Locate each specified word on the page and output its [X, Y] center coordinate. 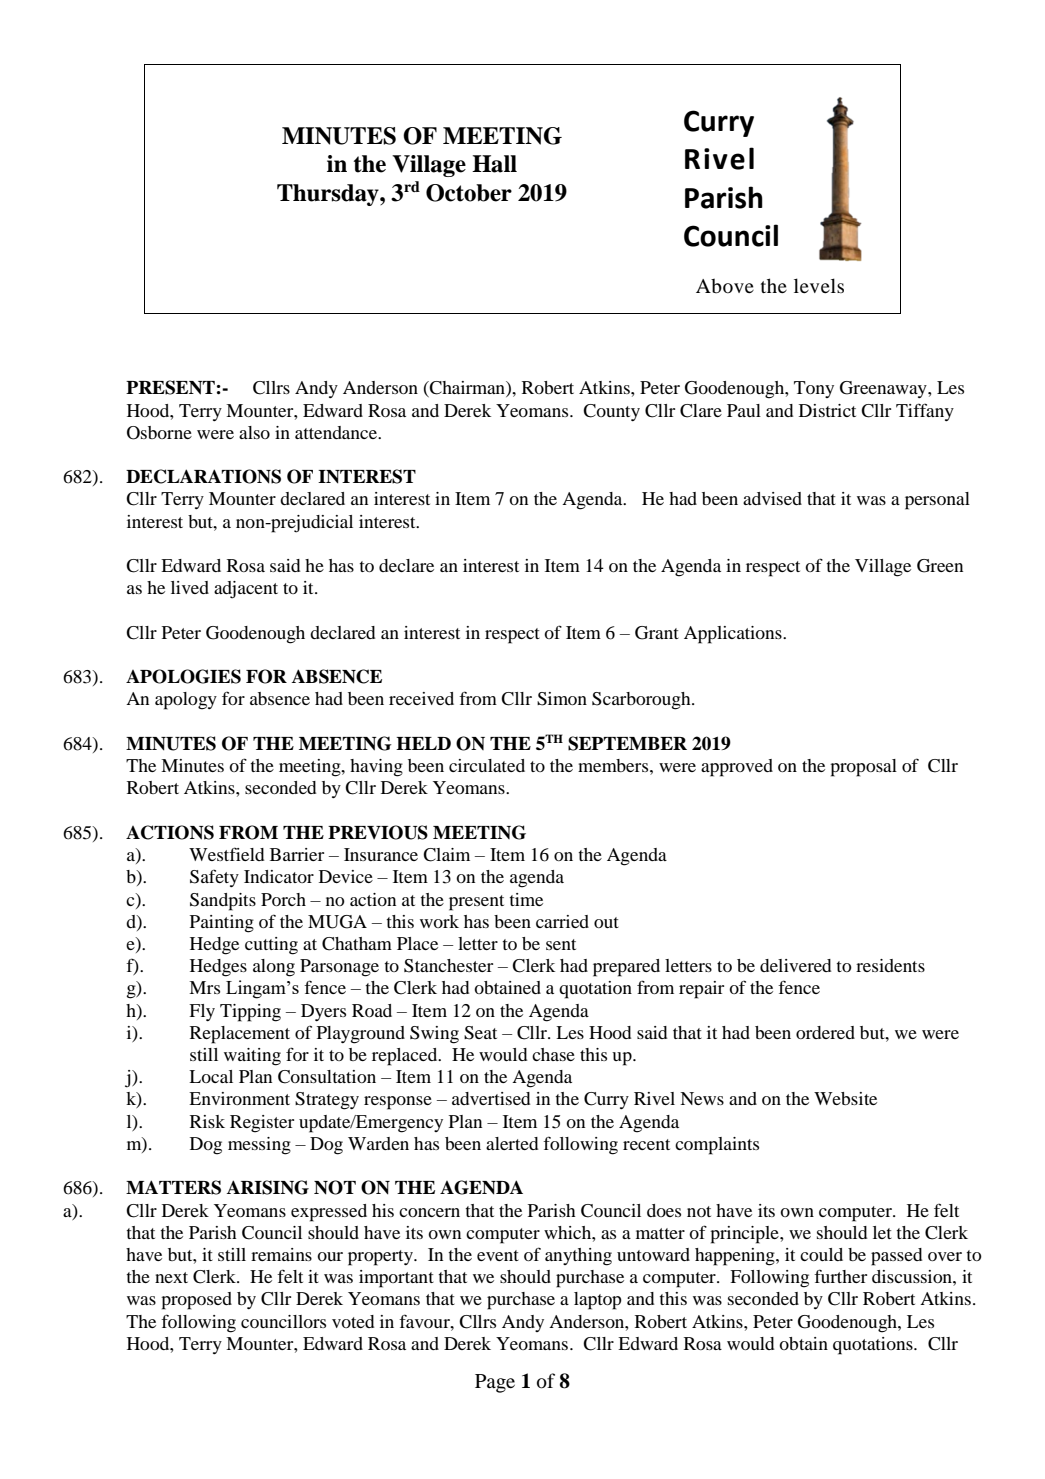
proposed [196, 1301]
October [469, 193]
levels [819, 285]
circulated [487, 765]
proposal [863, 768]
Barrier [297, 854]
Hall [494, 164]
